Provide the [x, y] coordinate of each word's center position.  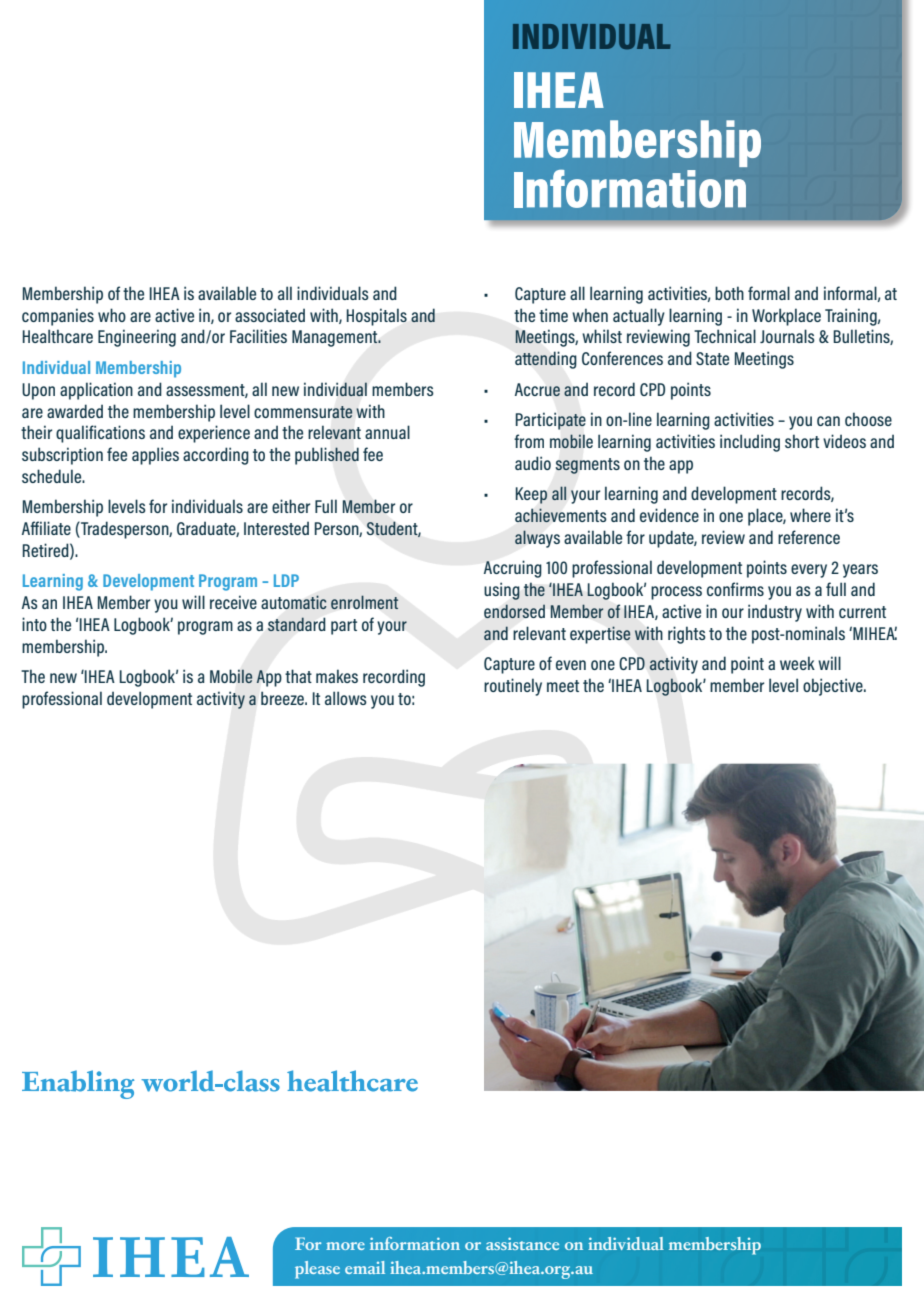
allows [346, 698]
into [34, 624]
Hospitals [377, 317]
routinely [513, 687]
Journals [787, 336]
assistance [522, 1243]
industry [775, 613]
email [365, 1267]
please [317, 1270]
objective [834, 687]
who [112, 315]
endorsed [514, 611]
